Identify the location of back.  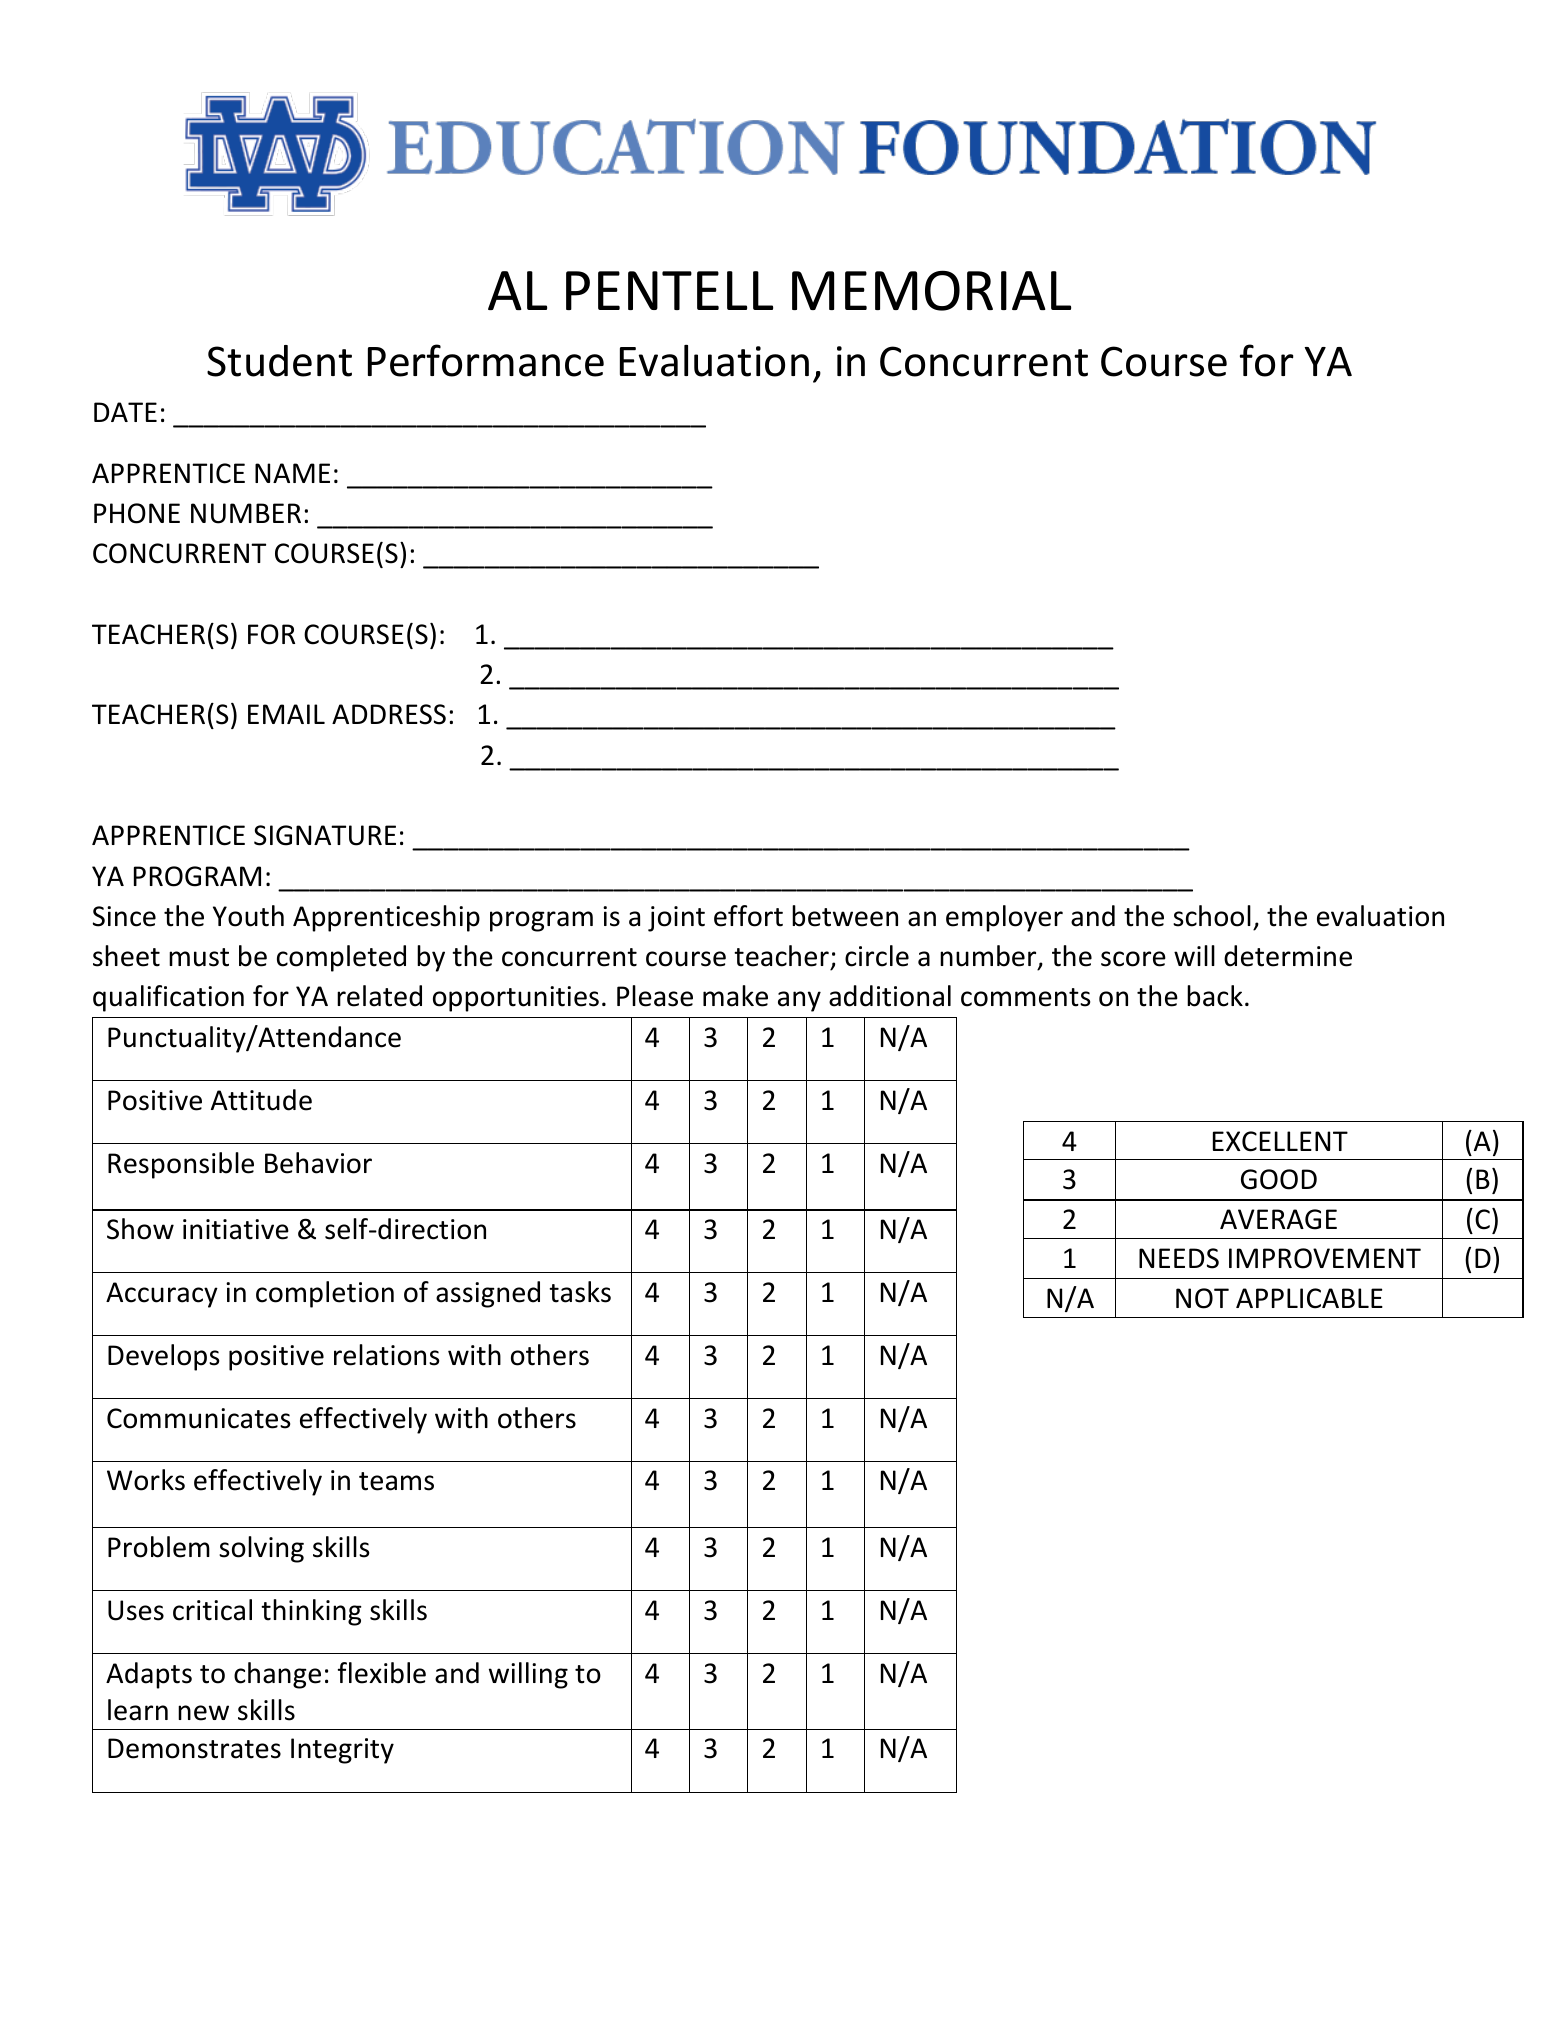
(1215, 996).
